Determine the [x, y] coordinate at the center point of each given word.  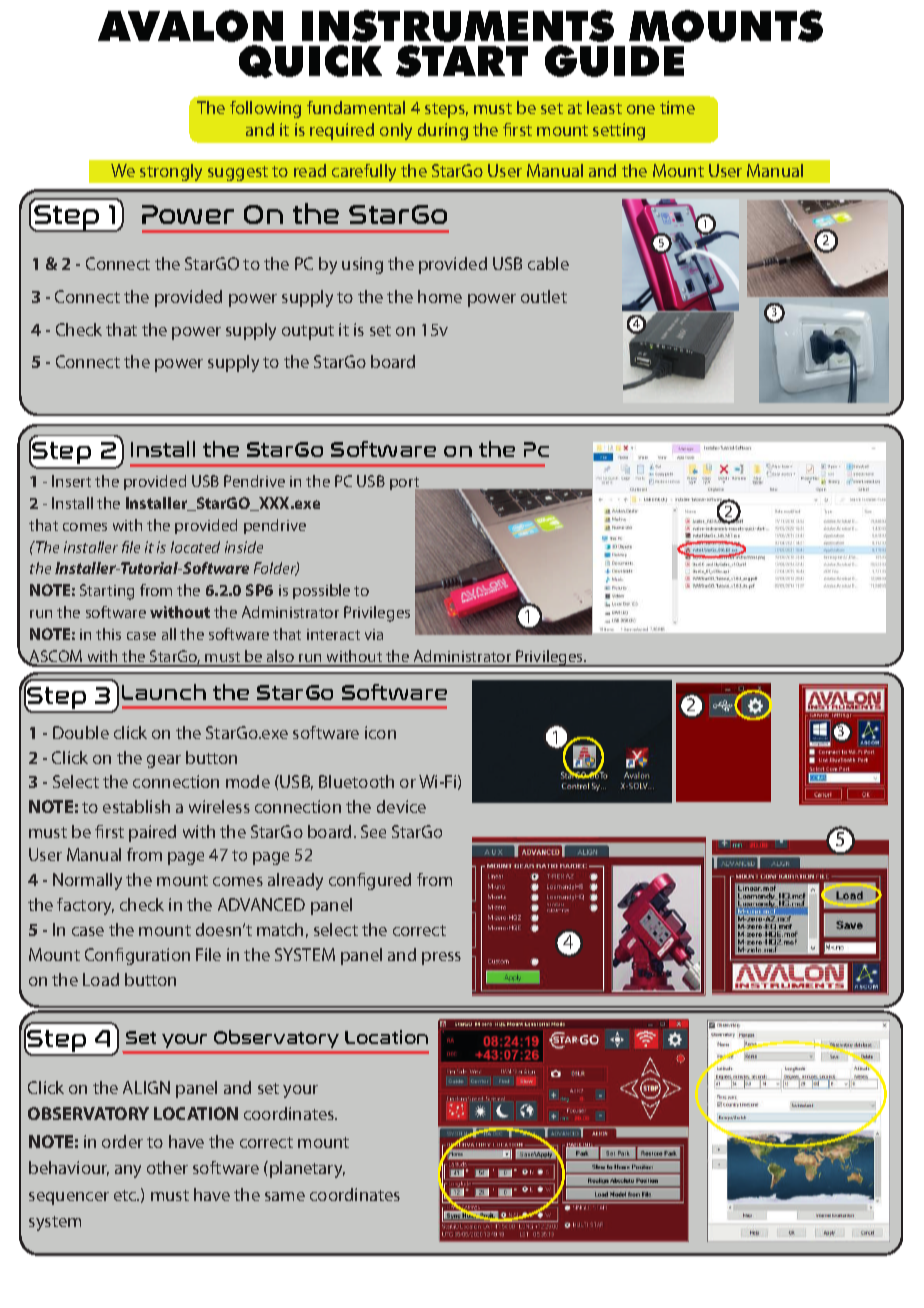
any [128, 1171]
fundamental [356, 107]
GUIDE [614, 61]
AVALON [190, 26]
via [374, 634]
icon [380, 732]
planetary [307, 1169]
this [108, 634]
